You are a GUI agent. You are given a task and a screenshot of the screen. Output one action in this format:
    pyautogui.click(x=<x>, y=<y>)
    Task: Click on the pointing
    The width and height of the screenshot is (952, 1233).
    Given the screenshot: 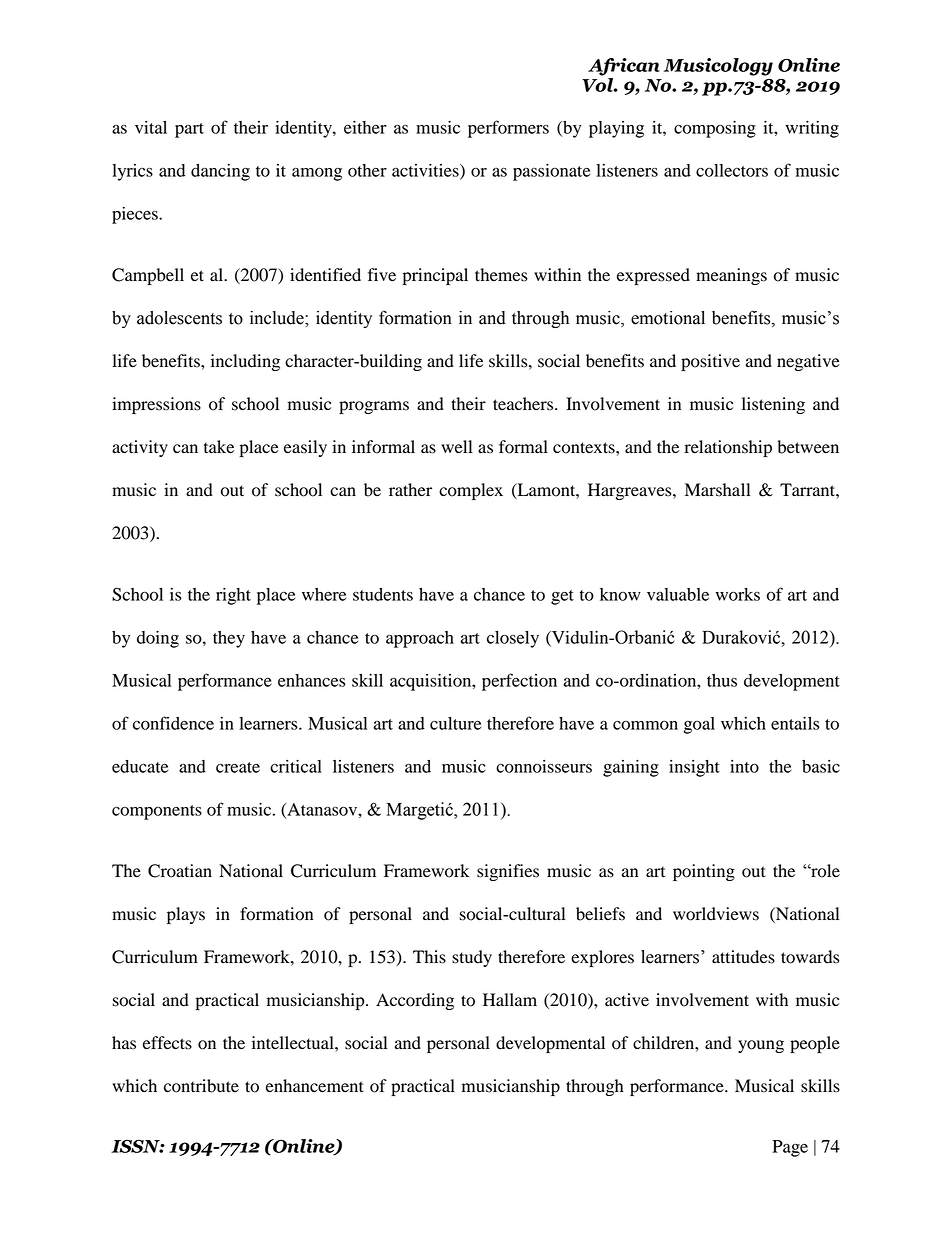 What is the action you would take?
    pyautogui.click(x=704, y=872)
